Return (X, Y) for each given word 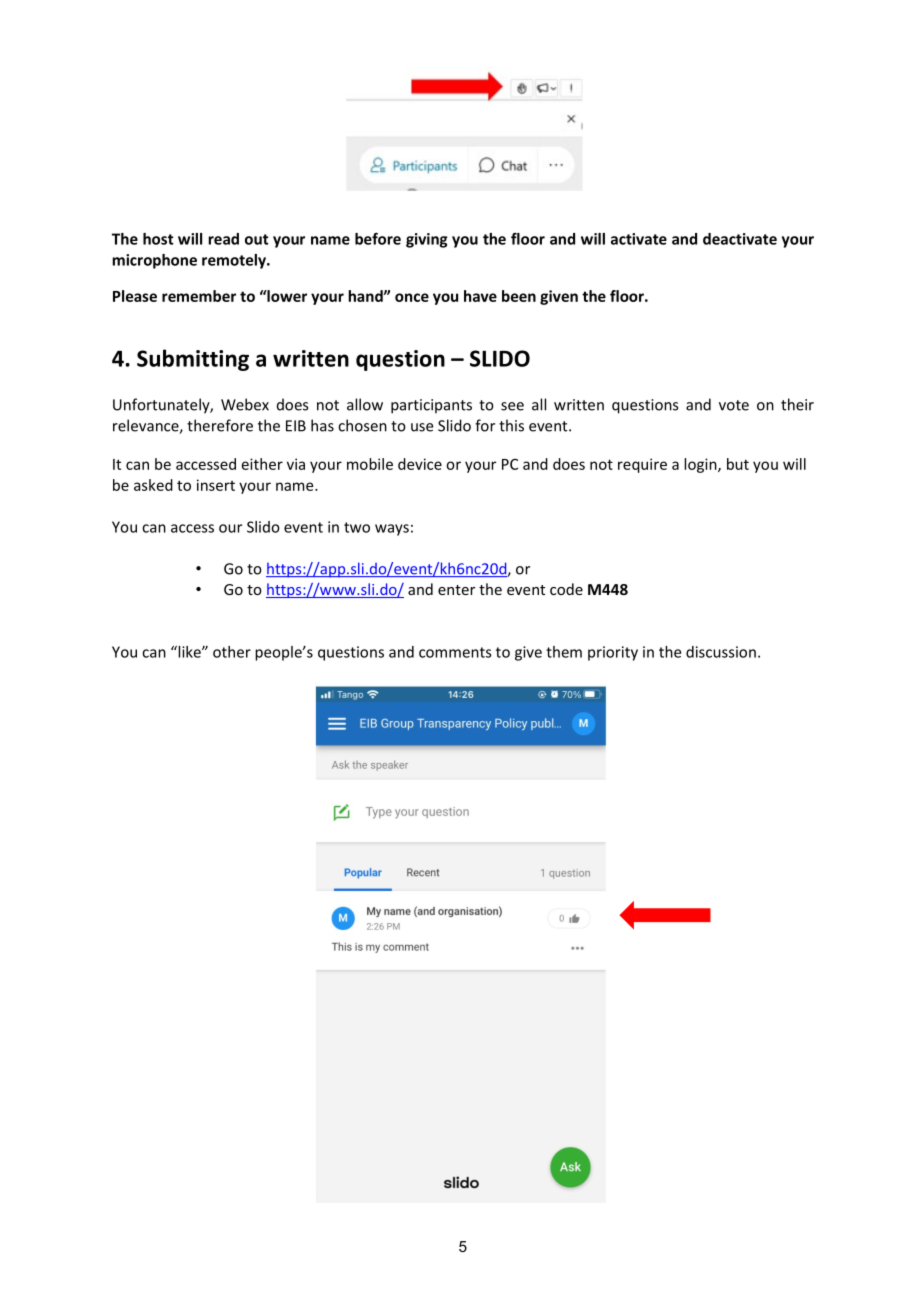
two (357, 527)
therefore (220, 425)
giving (427, 240)
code (566, 589)
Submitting (193, 360)
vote (734, 405)
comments (455, 652)
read (223, 239)
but (738, 464)
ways (392, 530)
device (420, 464)
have (480, 296)
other (232, 652)
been (519, 296)
